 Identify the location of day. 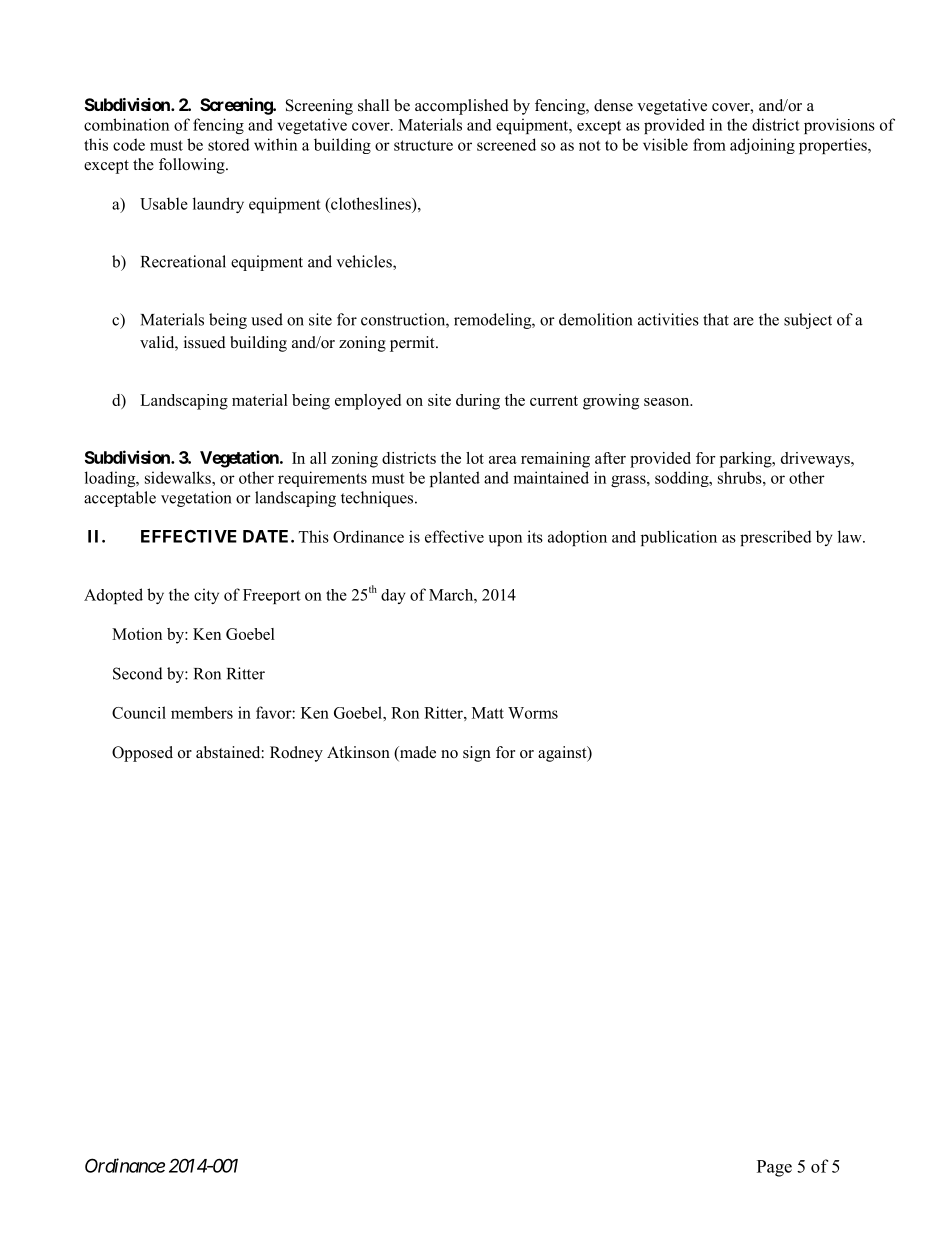
(393, 596).
